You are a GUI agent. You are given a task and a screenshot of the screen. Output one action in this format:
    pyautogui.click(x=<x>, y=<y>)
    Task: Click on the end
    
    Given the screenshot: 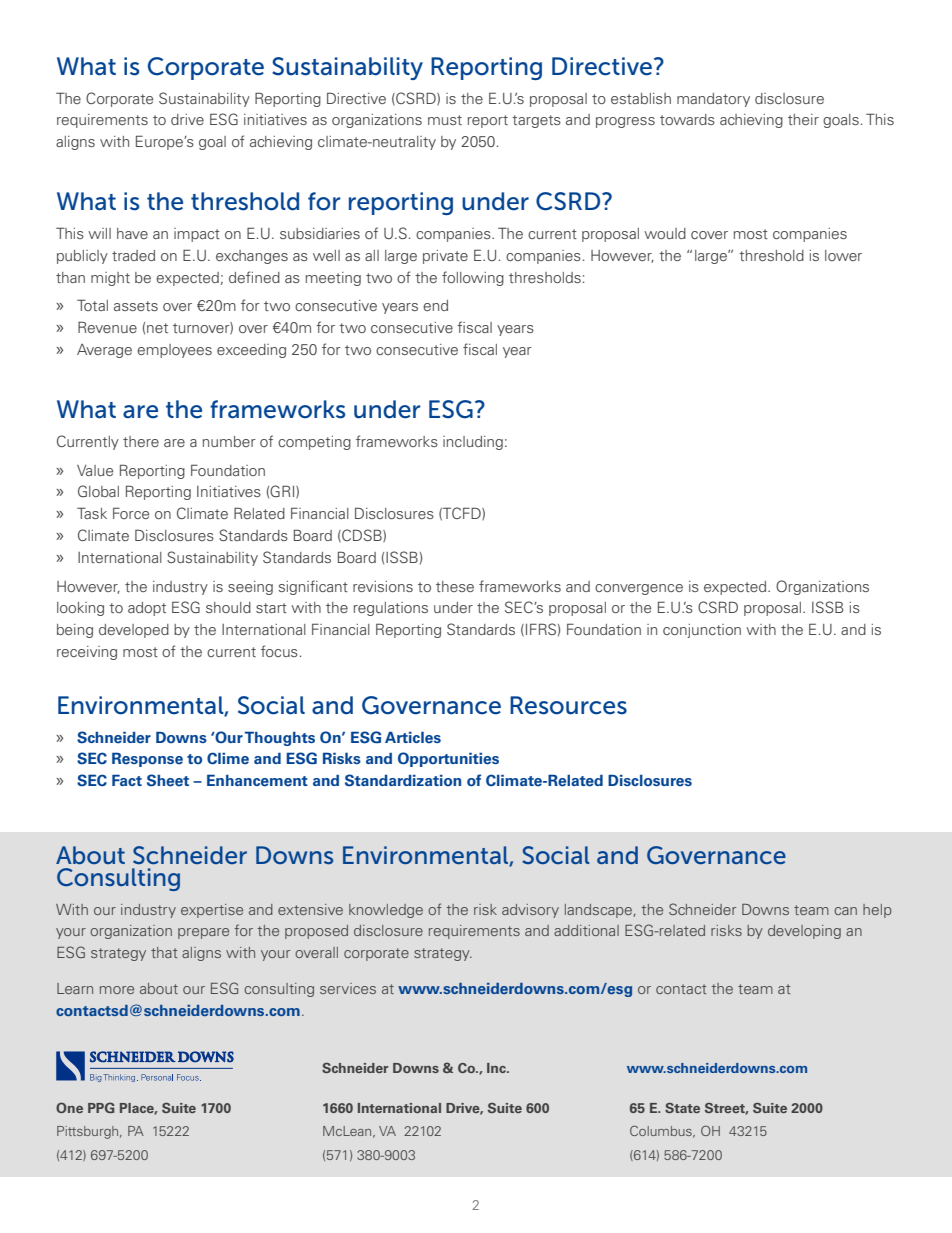 What is the action you would take?
    pyautogui.click(x=435, y=305)
